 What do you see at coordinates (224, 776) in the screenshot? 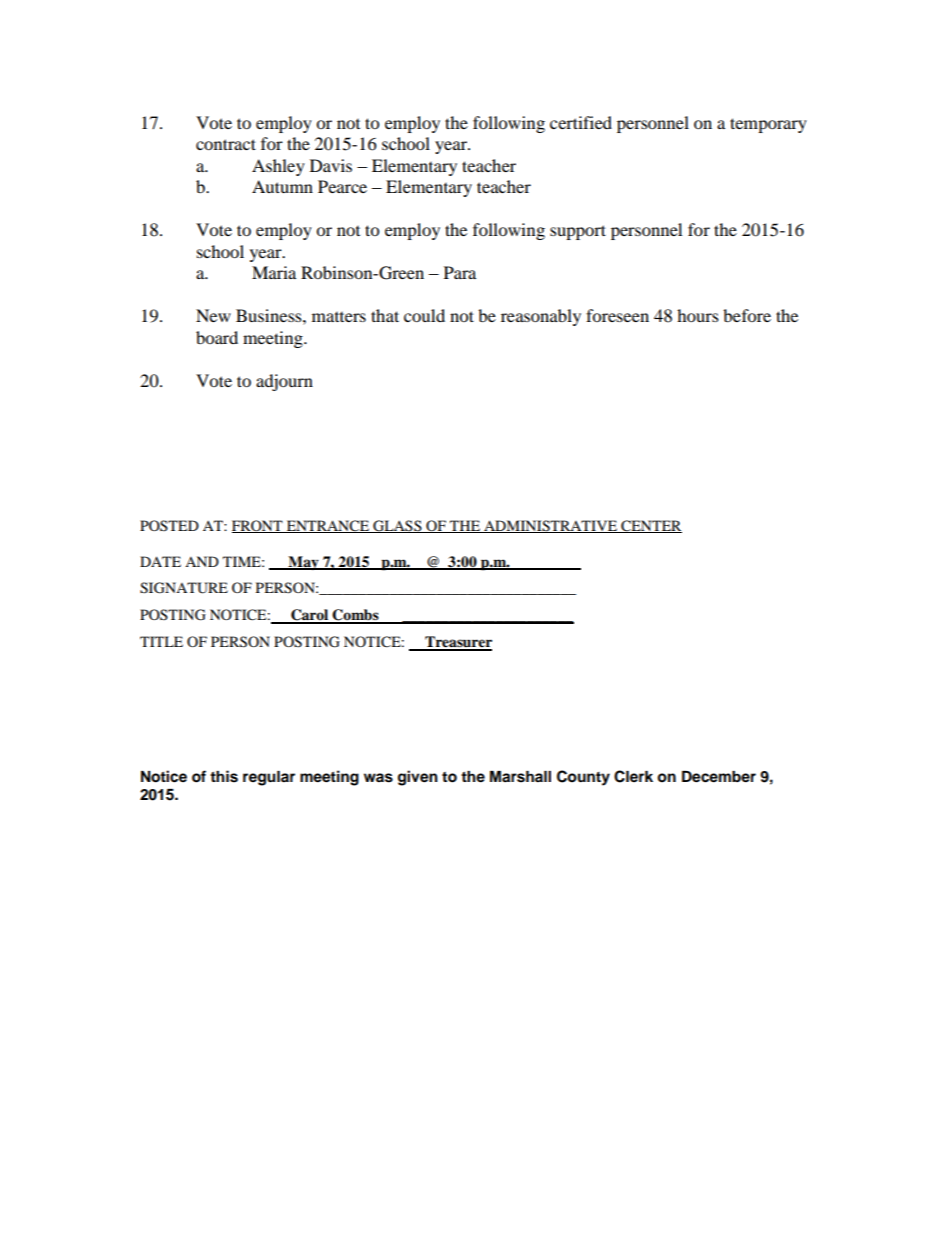
I see `this` at bounding box center [224, 776].
